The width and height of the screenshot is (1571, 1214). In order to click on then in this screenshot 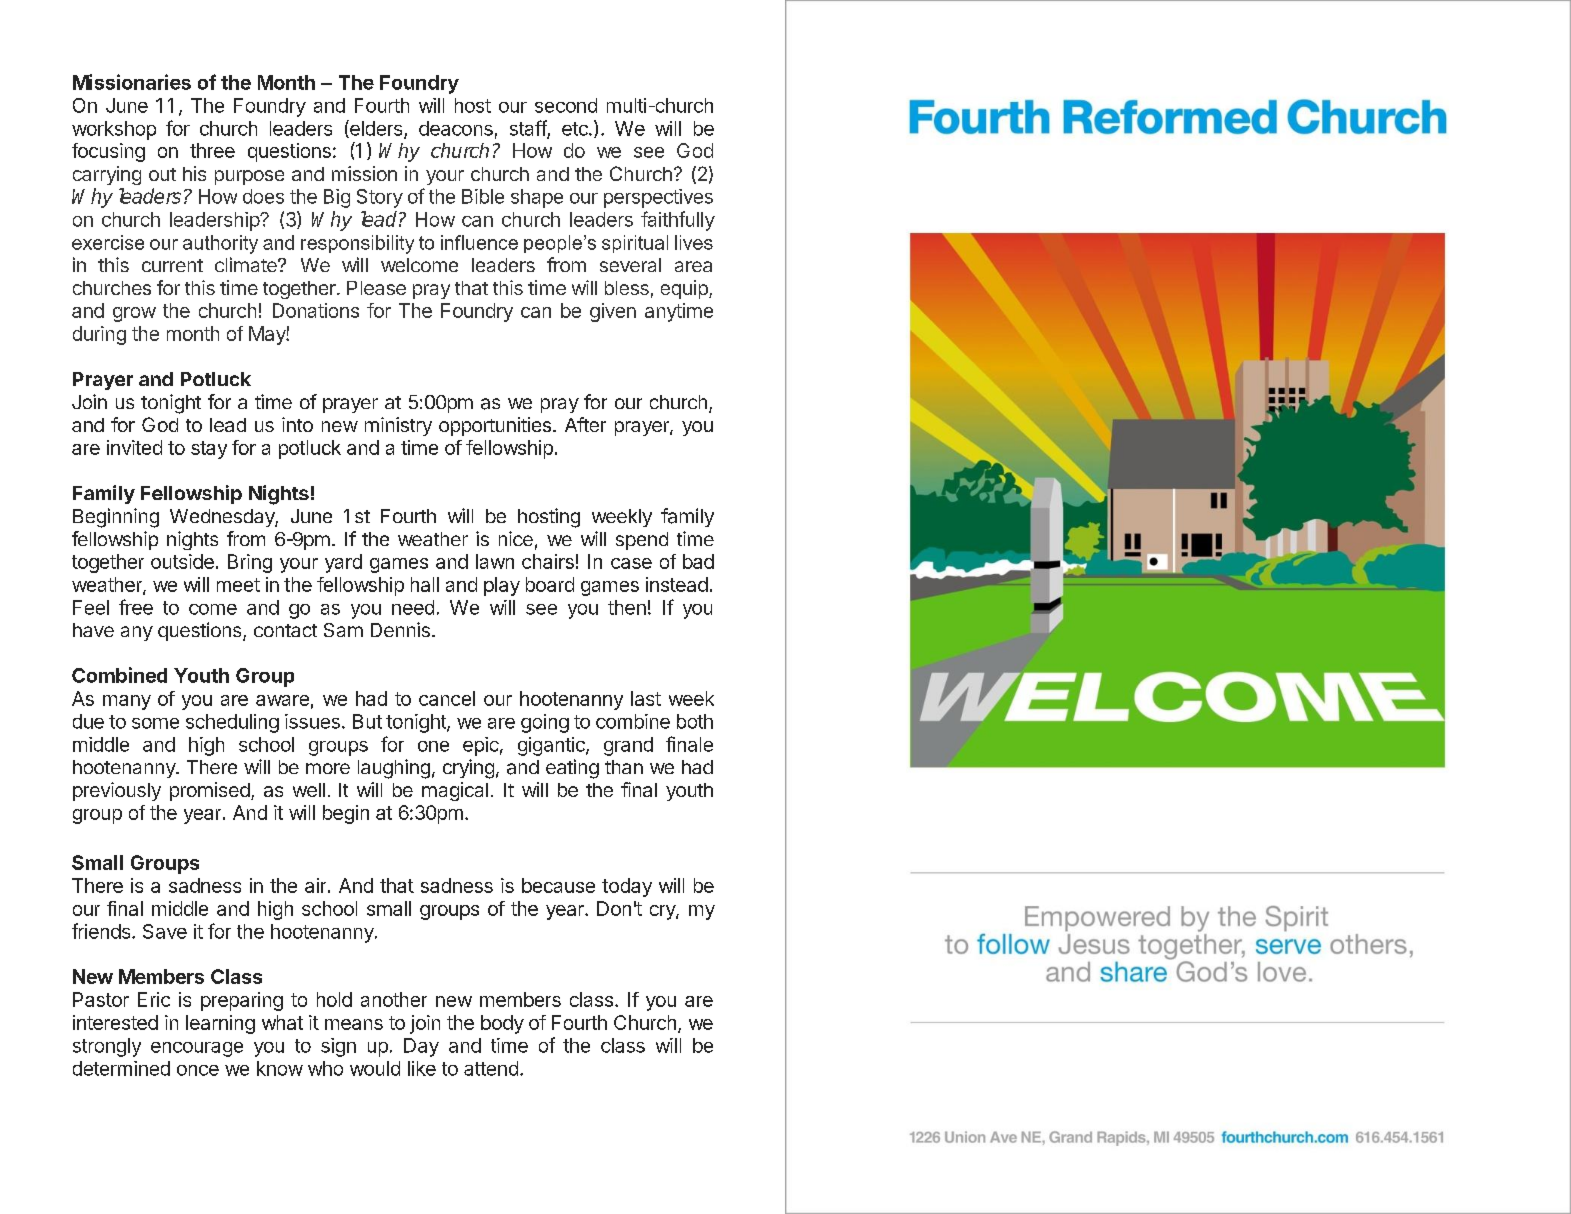, I will do `click(627, 607)`.
